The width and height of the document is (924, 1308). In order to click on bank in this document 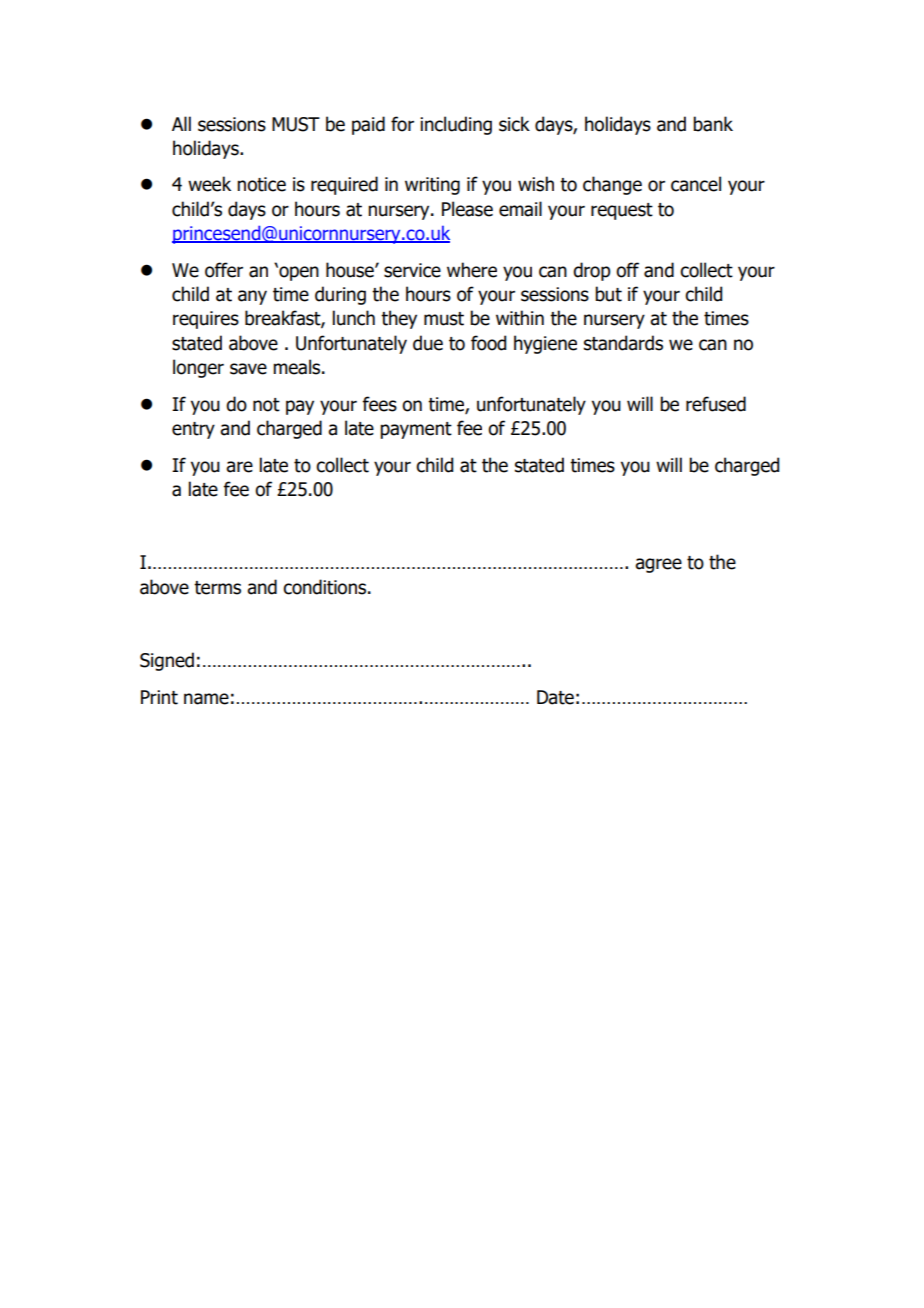, I will do `click(713, 124)`.
